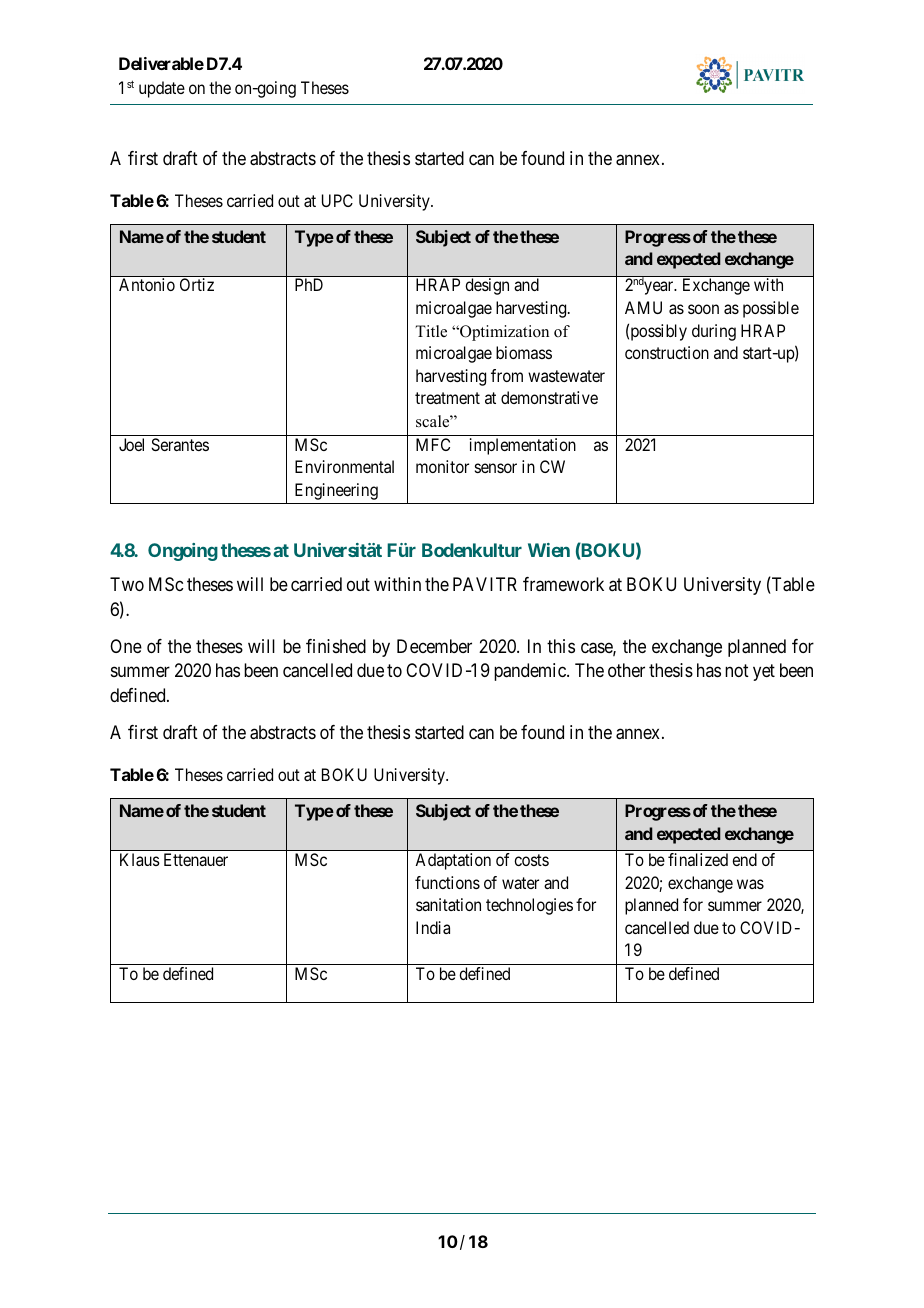  Describe the element at coordinates (447, 398) in the screenshot. I see `treatment` at that location.
